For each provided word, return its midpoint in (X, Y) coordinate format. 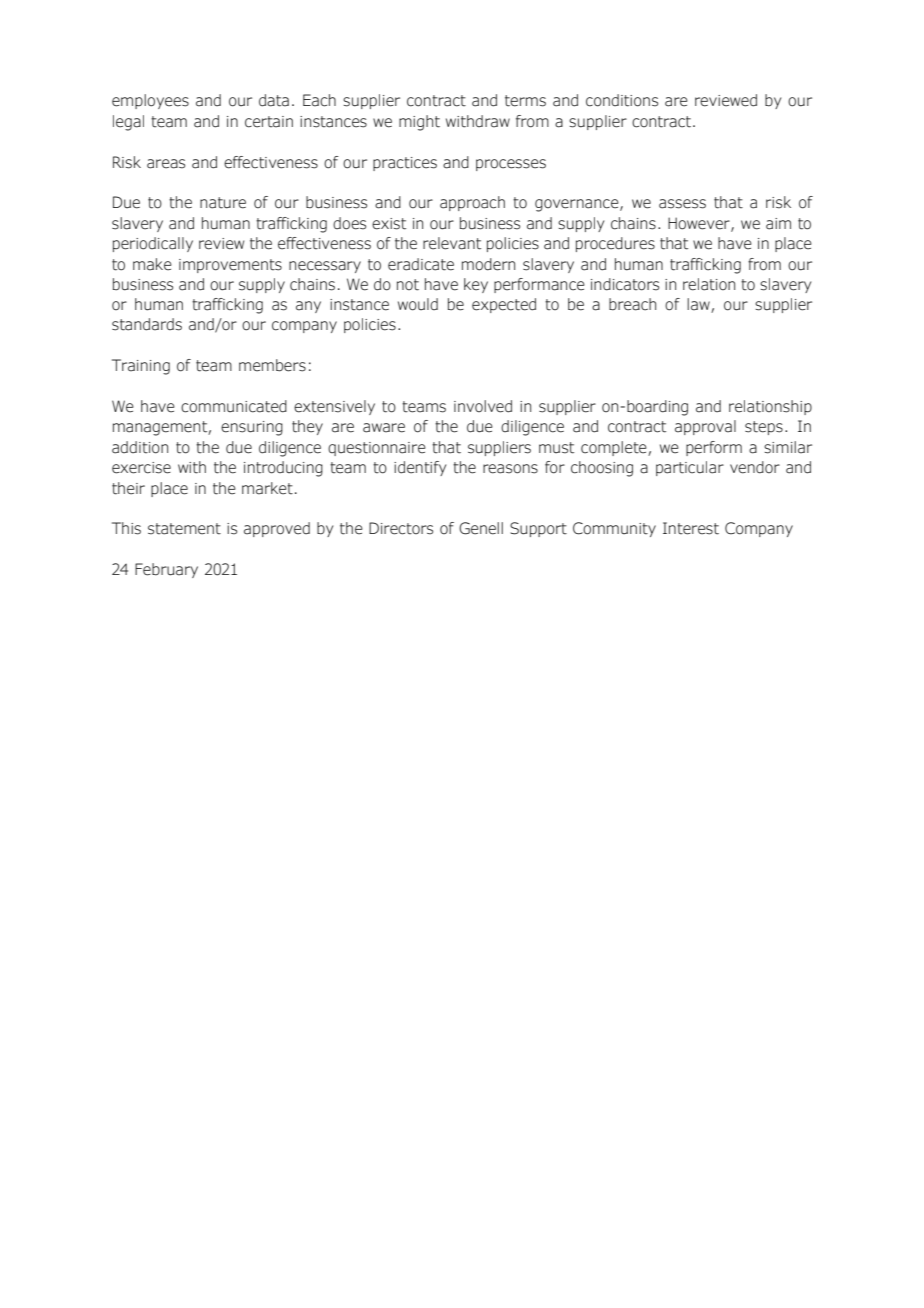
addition (140, 447)
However (700, 224)
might (419, 123)
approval (705, 427)
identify (420, 468)
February (166, 570)
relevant (452, 243)
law (699, 305)
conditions (622, 100)
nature (223, 203)
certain (269, 122)
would (418, 304)
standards (147, 324)
